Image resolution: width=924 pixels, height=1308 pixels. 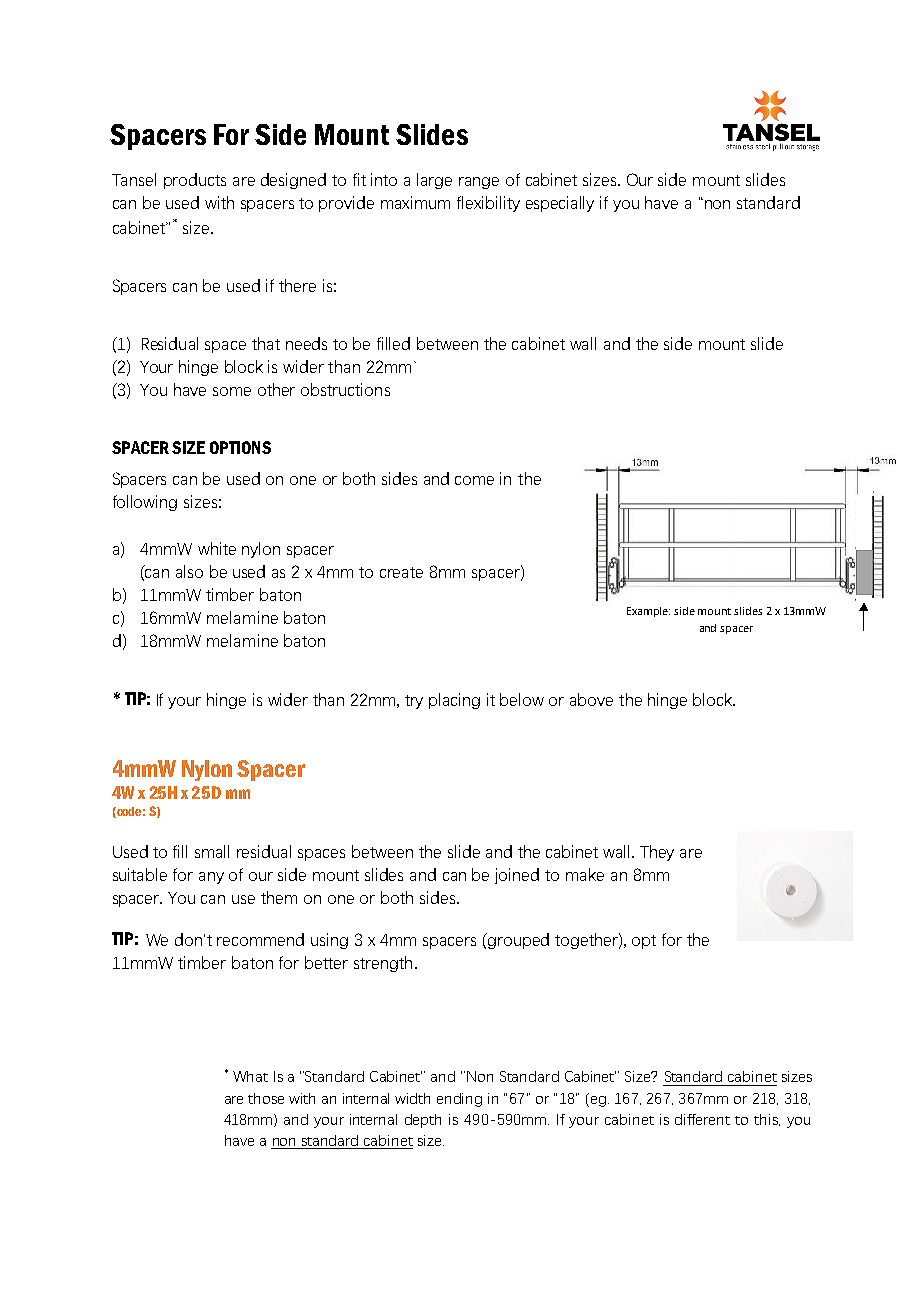 What do you see at coordinates (211, 878) in the screenshot?
I see `any` at bounding box center [211, 878].
